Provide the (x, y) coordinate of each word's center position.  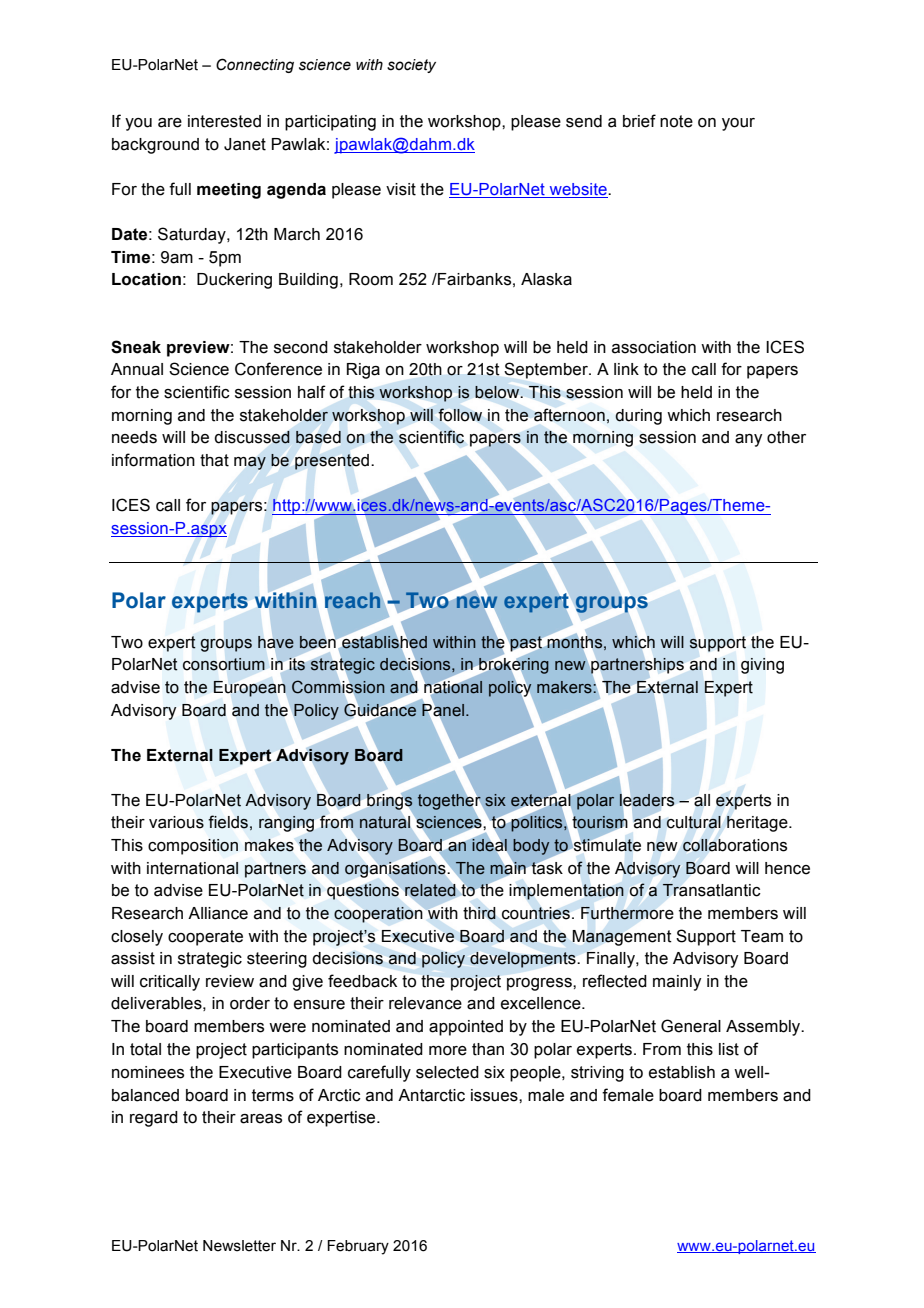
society (411, 66)
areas (261, 1119)
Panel (444, 709)
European (250, 689)
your (738, 124)
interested (224, 121)
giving (762, 666)
